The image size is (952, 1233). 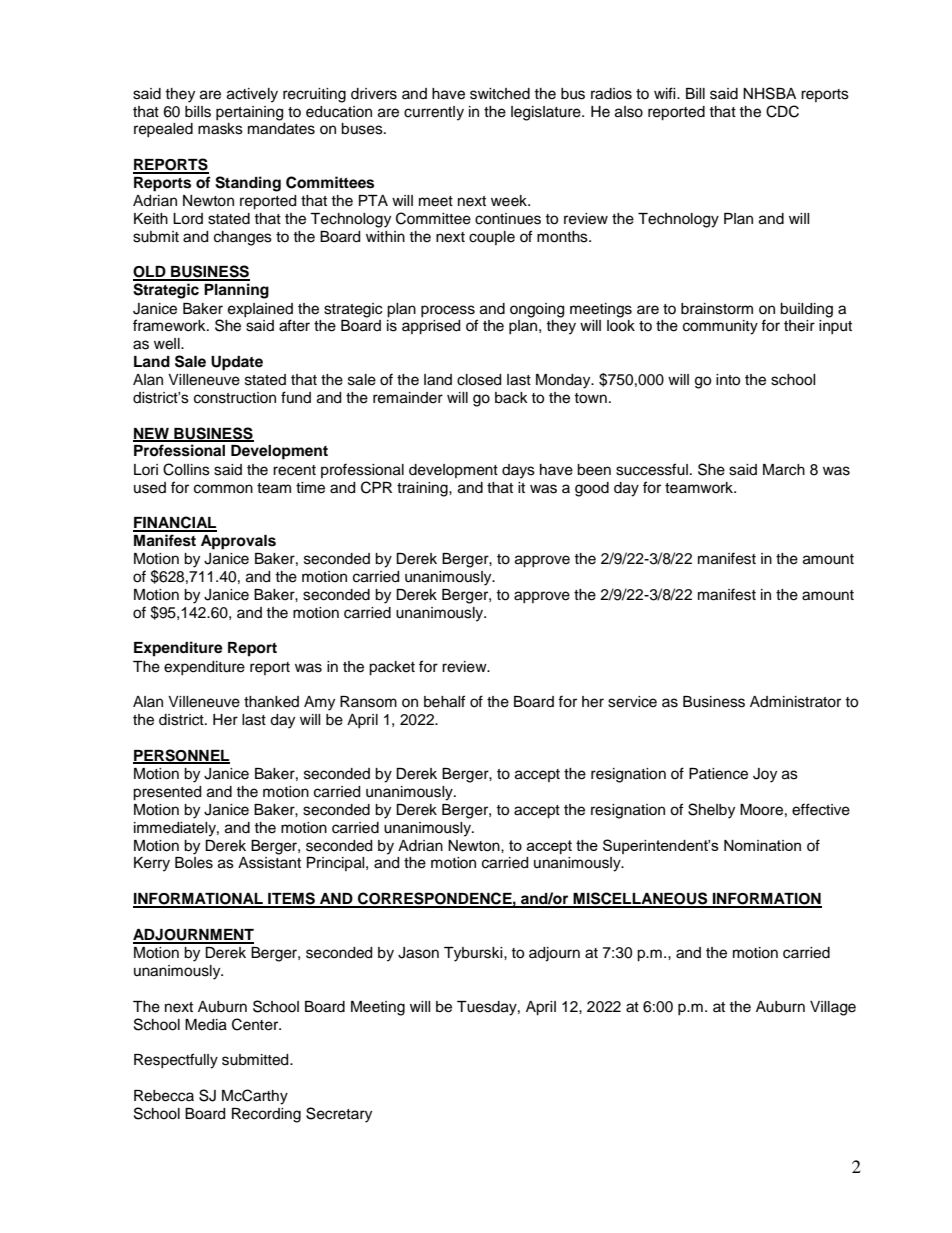 I want to click on days, so click(x=518, y=471).
